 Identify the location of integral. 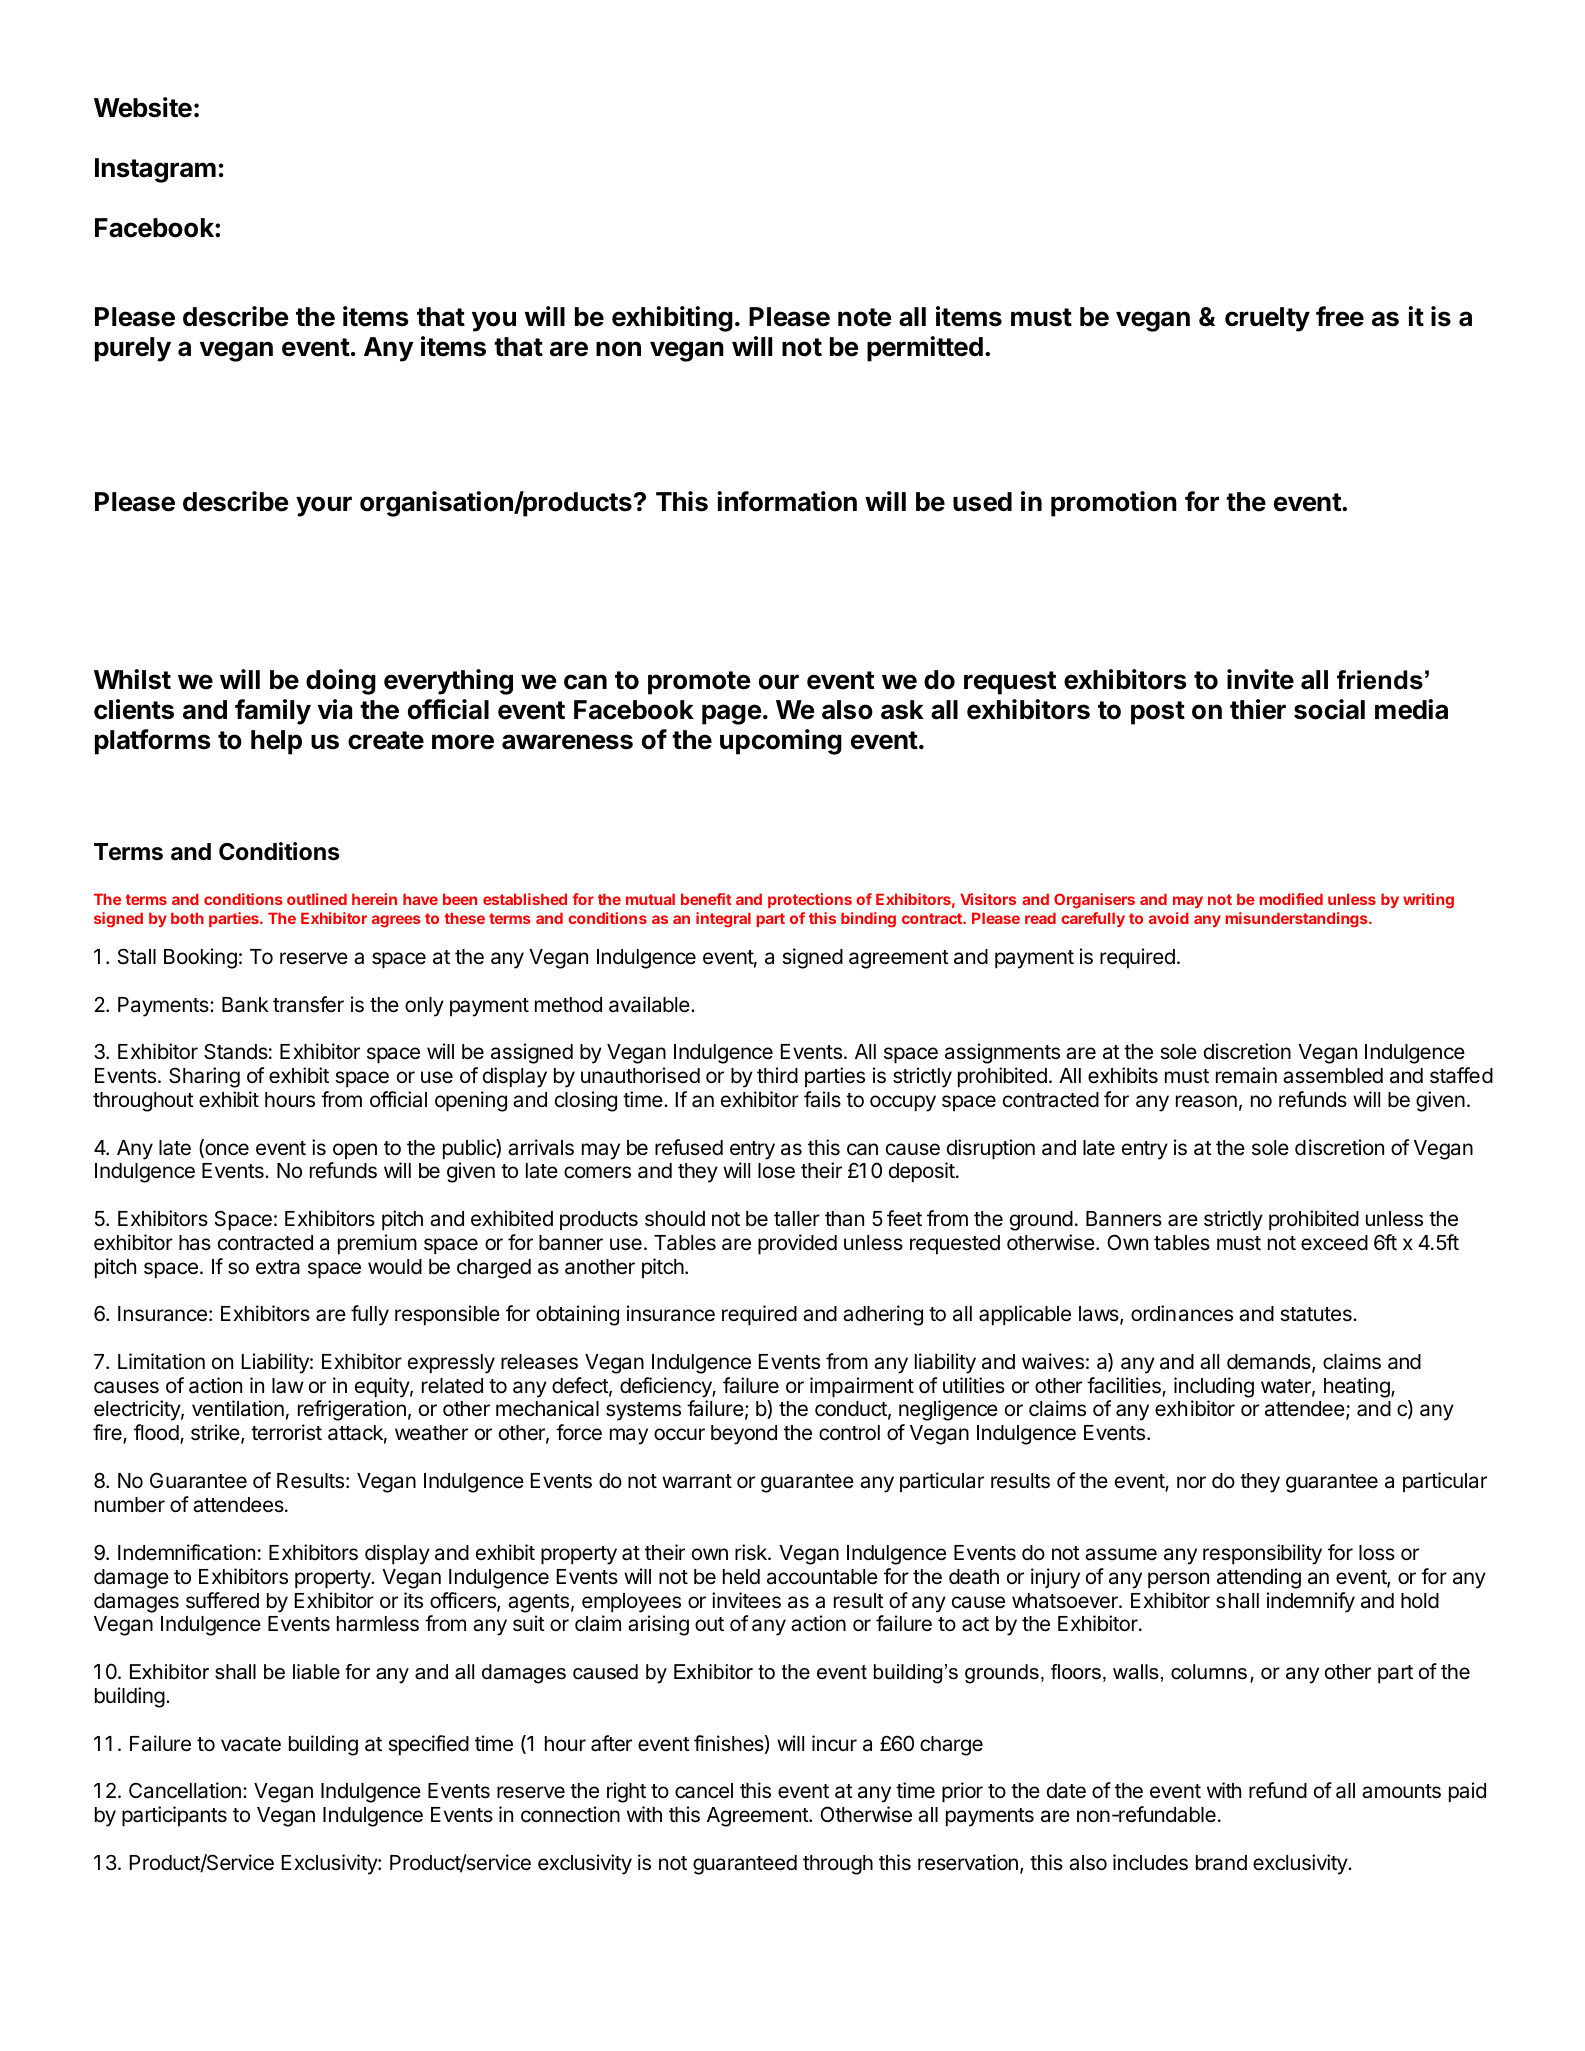
(723, 920).
